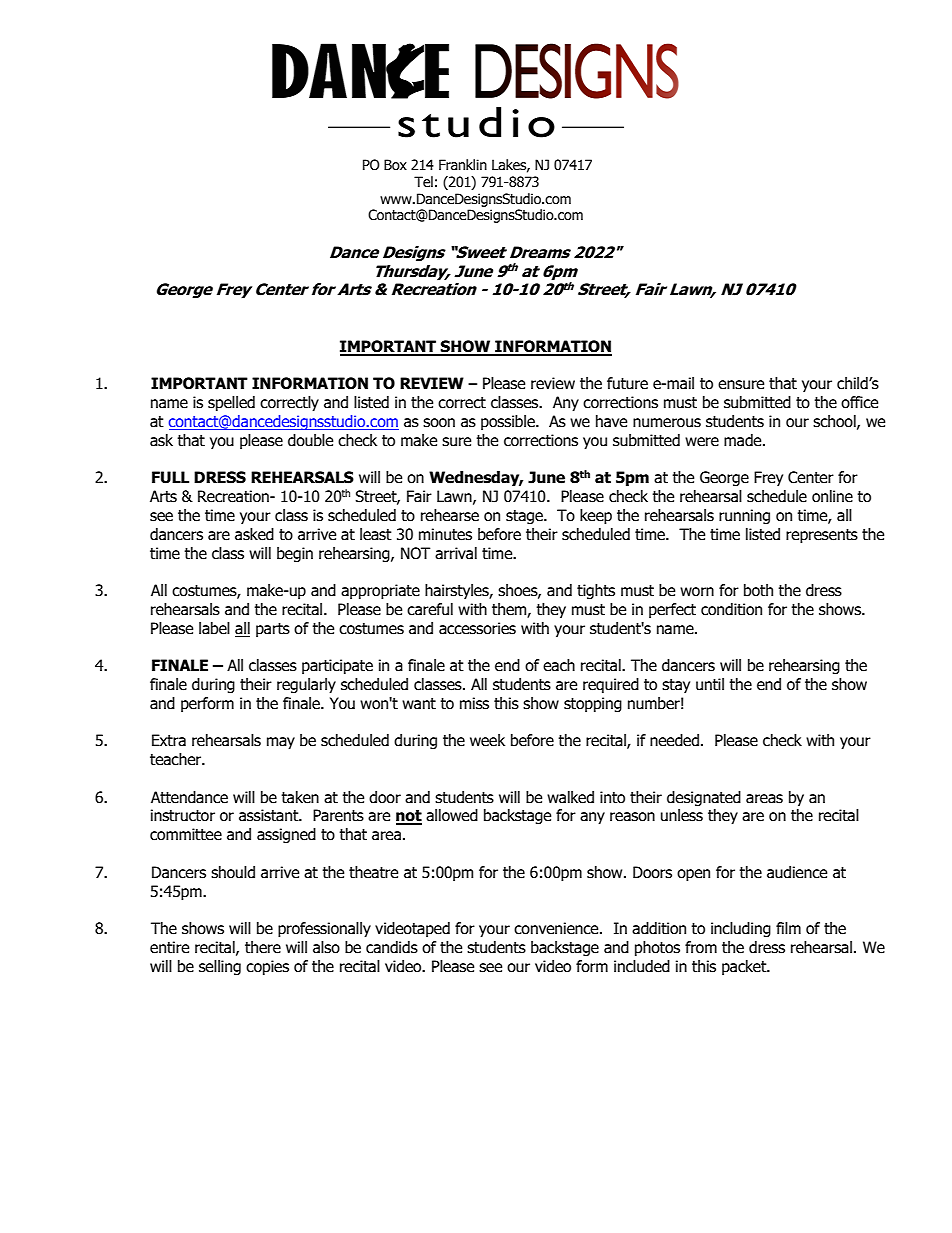 This screenshot has height=1233, width=952. Describe the element at coordinates (557, 928) in the screenshot. I see `convenience` at that location.
